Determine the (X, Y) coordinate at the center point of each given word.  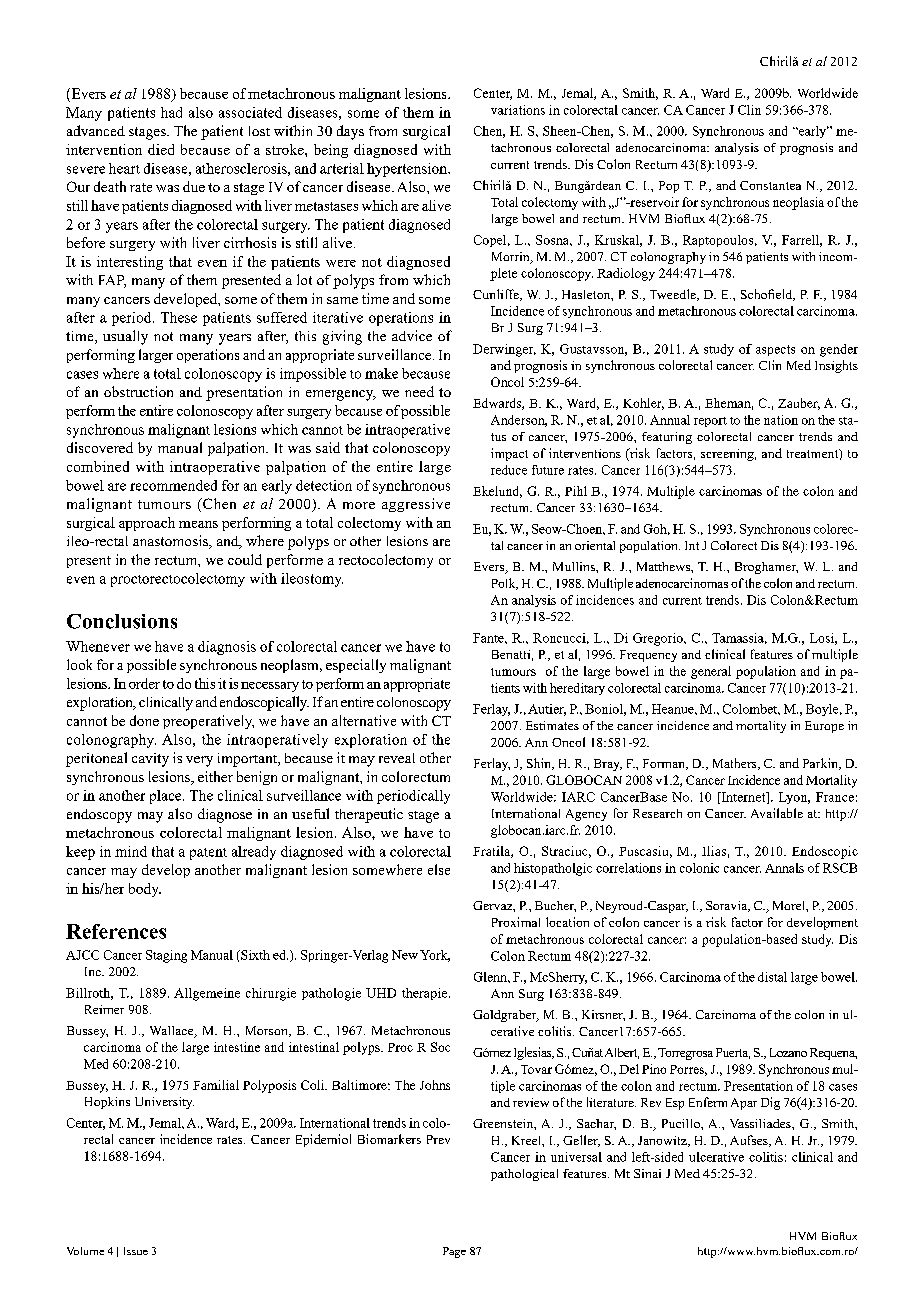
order (144, 683)
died (161, 149)
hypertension (408, 170)
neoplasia (798, 203)
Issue (136, 1251)
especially (356, 666)
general (711, 672)
